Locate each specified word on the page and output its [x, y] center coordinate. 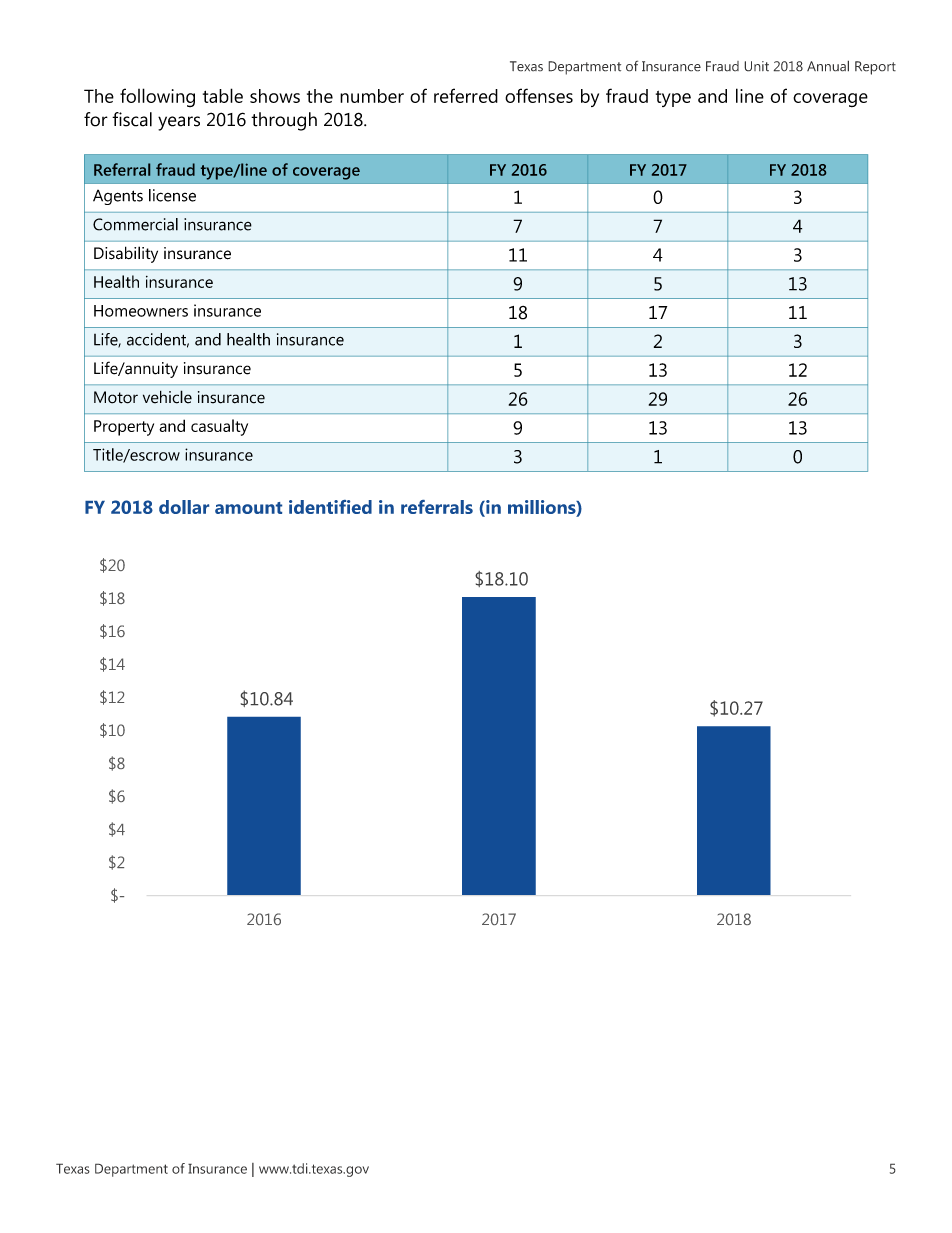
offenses [539, 95]
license [172, 195]
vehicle [167, 397]
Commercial [135, 224]
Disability [126, 254]
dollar [184, 507]
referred [466, 95]
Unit [756, 66]
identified [330, 507]
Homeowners [141, 311]
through [284, 121]
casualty [219, 427]
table [223, 95]
